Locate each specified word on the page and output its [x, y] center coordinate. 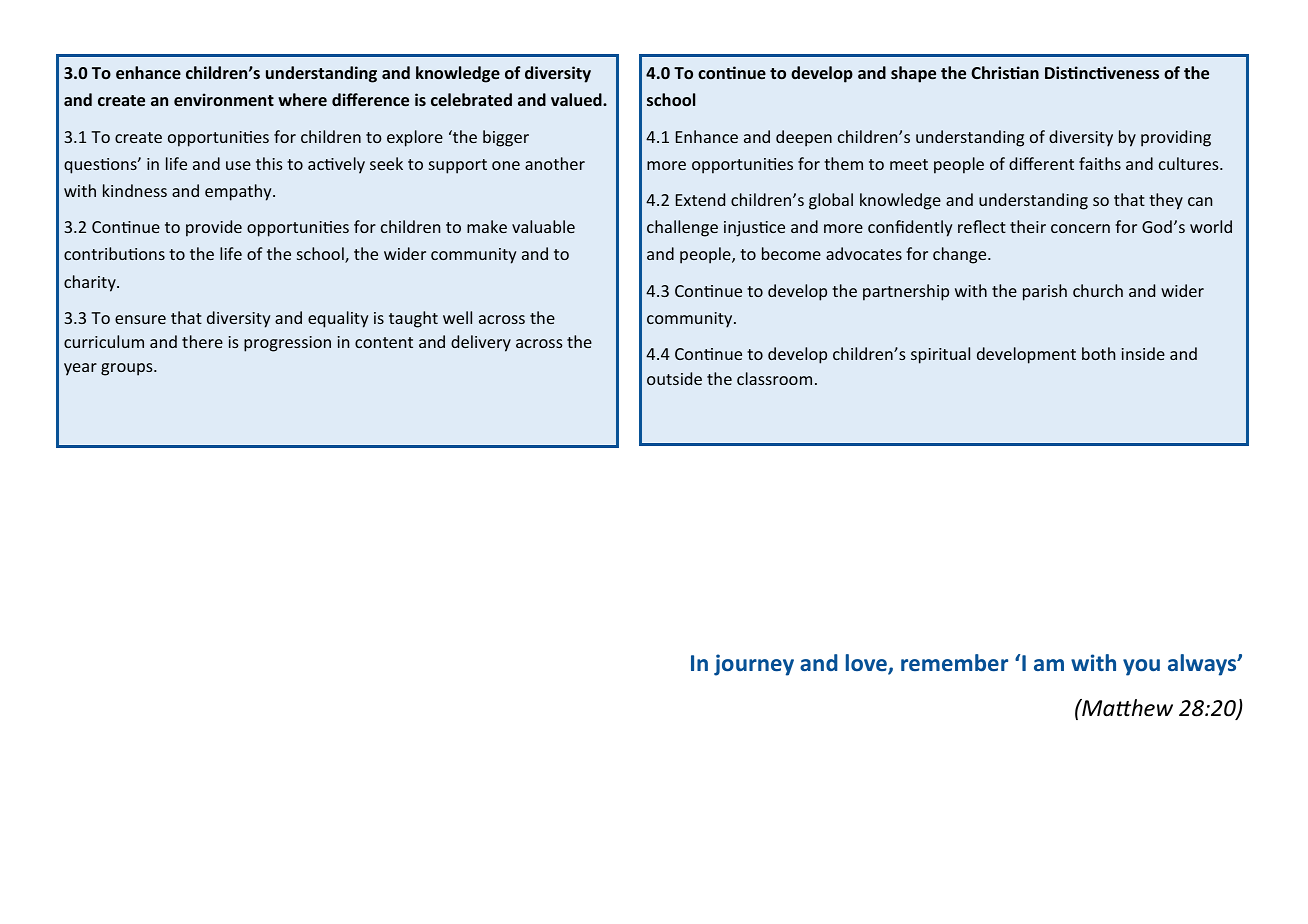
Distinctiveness [1102, 72]
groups [128, 369]
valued [577, 99]
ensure [140, 319]
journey [754, 665]
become [791, 253]
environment [224, 99]
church [1098, 290]
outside [674, 378]
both [1099, 353]
